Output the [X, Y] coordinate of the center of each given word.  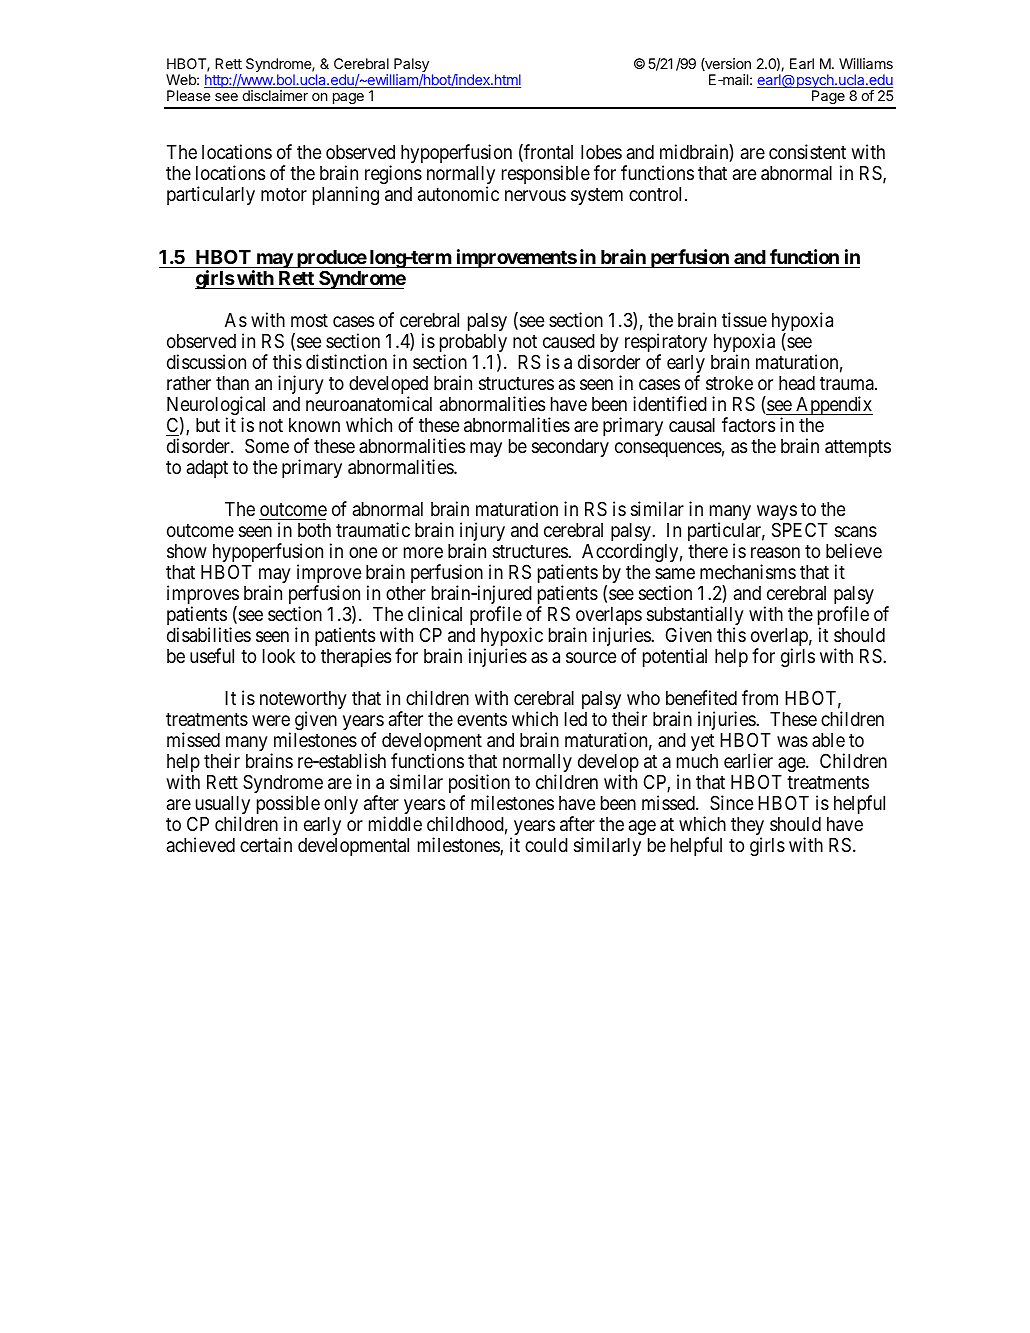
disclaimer [275, 95]
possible [288, 806]
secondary [570, 448]
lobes [601, 152]
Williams [866, 63]
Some [267, 445]
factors [748, 424]
